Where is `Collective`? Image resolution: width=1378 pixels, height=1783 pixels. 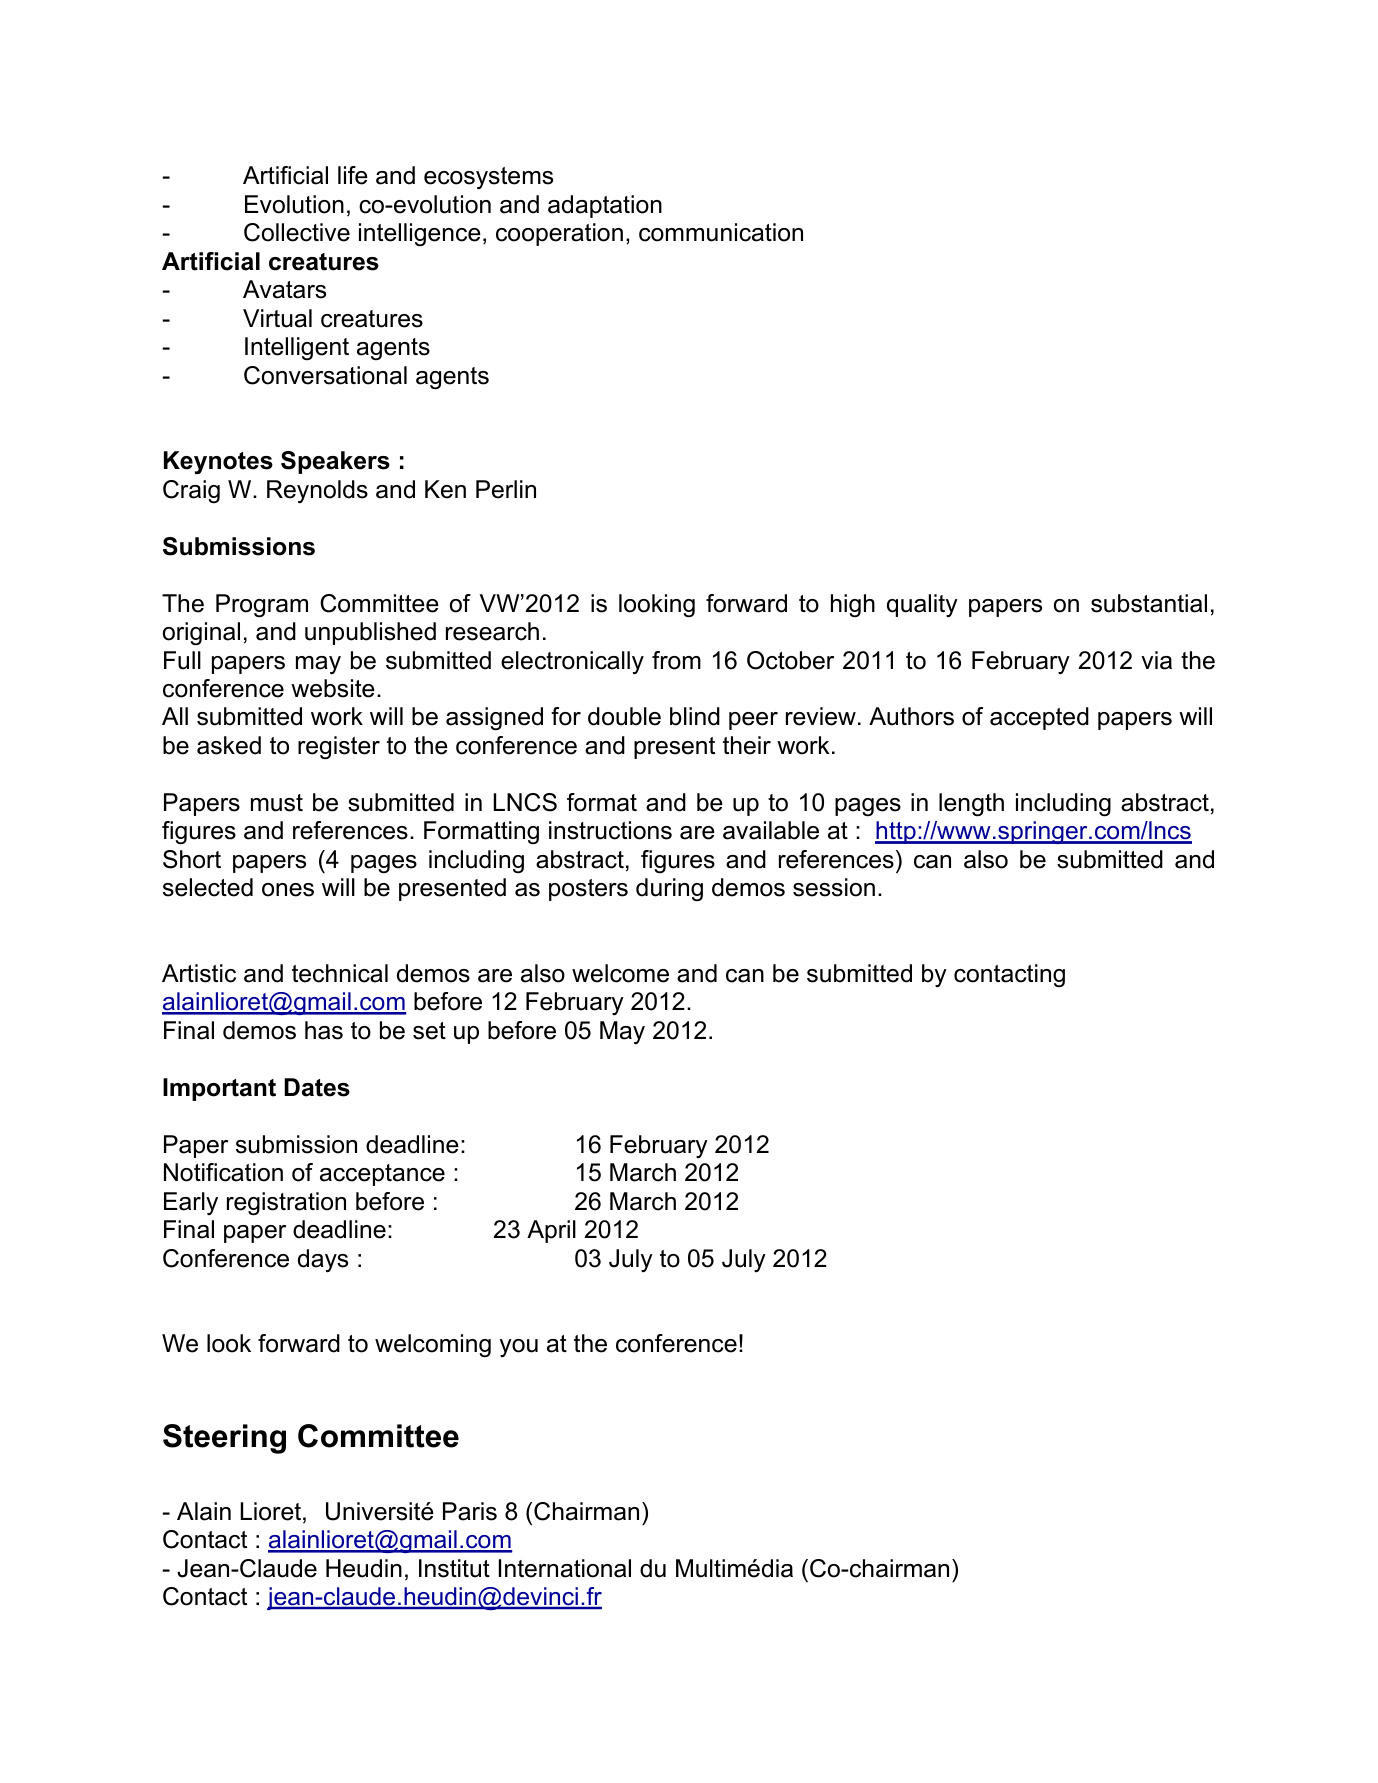
Collective is located at coordinates (297, 232).
